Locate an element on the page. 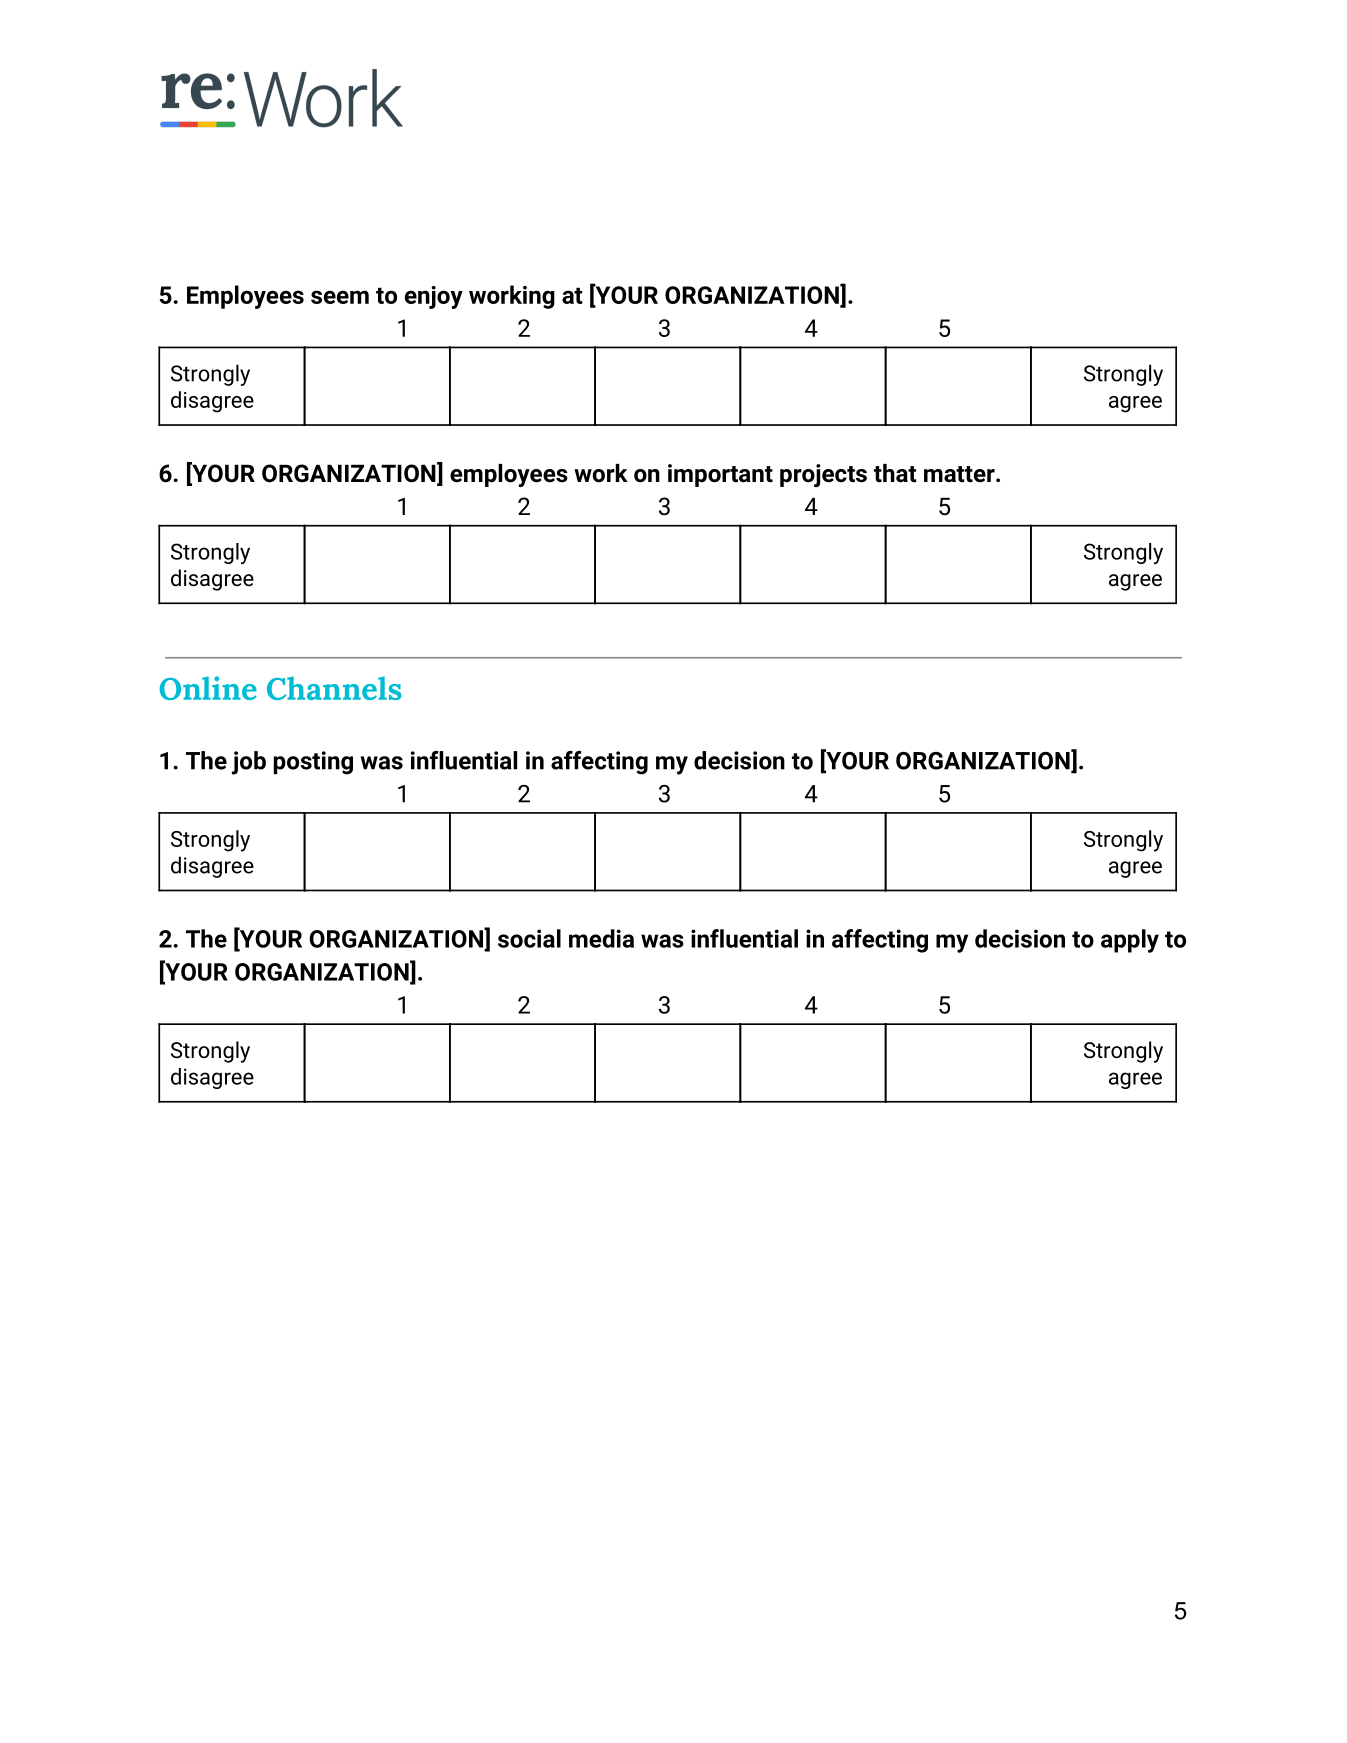  matter is located at coordinates (960, 474).
